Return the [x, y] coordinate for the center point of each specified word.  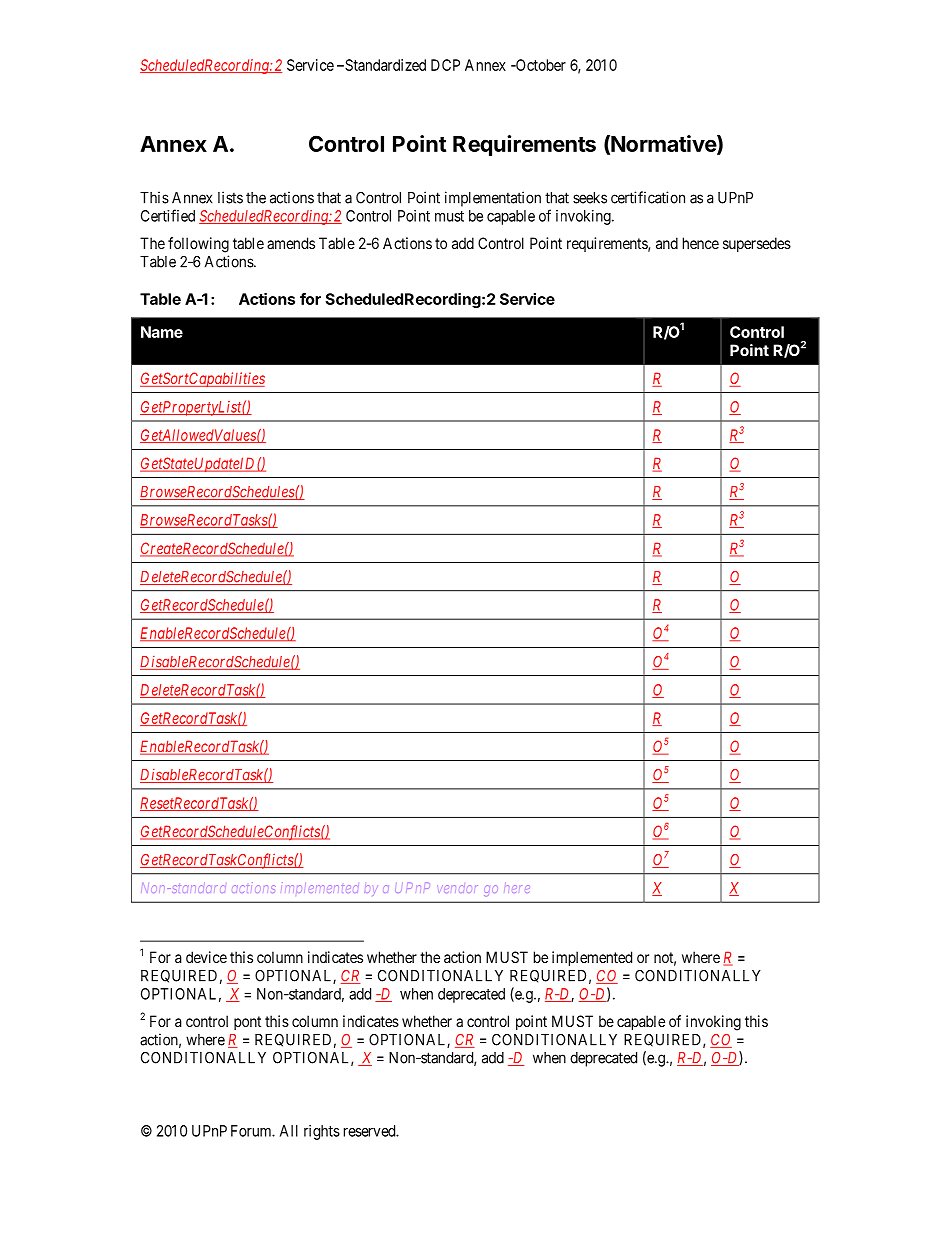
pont [247, 1023]
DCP [445, 65]
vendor [457, 889]
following [198, 245]
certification [648, 197]
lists [230, 197]
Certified [168, 215]
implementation [493, 199]
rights [322, 1132]
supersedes [757, 244]
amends [291, 243]
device [206, 957]
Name [162, 332]
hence [701, 243]
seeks [590, 198]
